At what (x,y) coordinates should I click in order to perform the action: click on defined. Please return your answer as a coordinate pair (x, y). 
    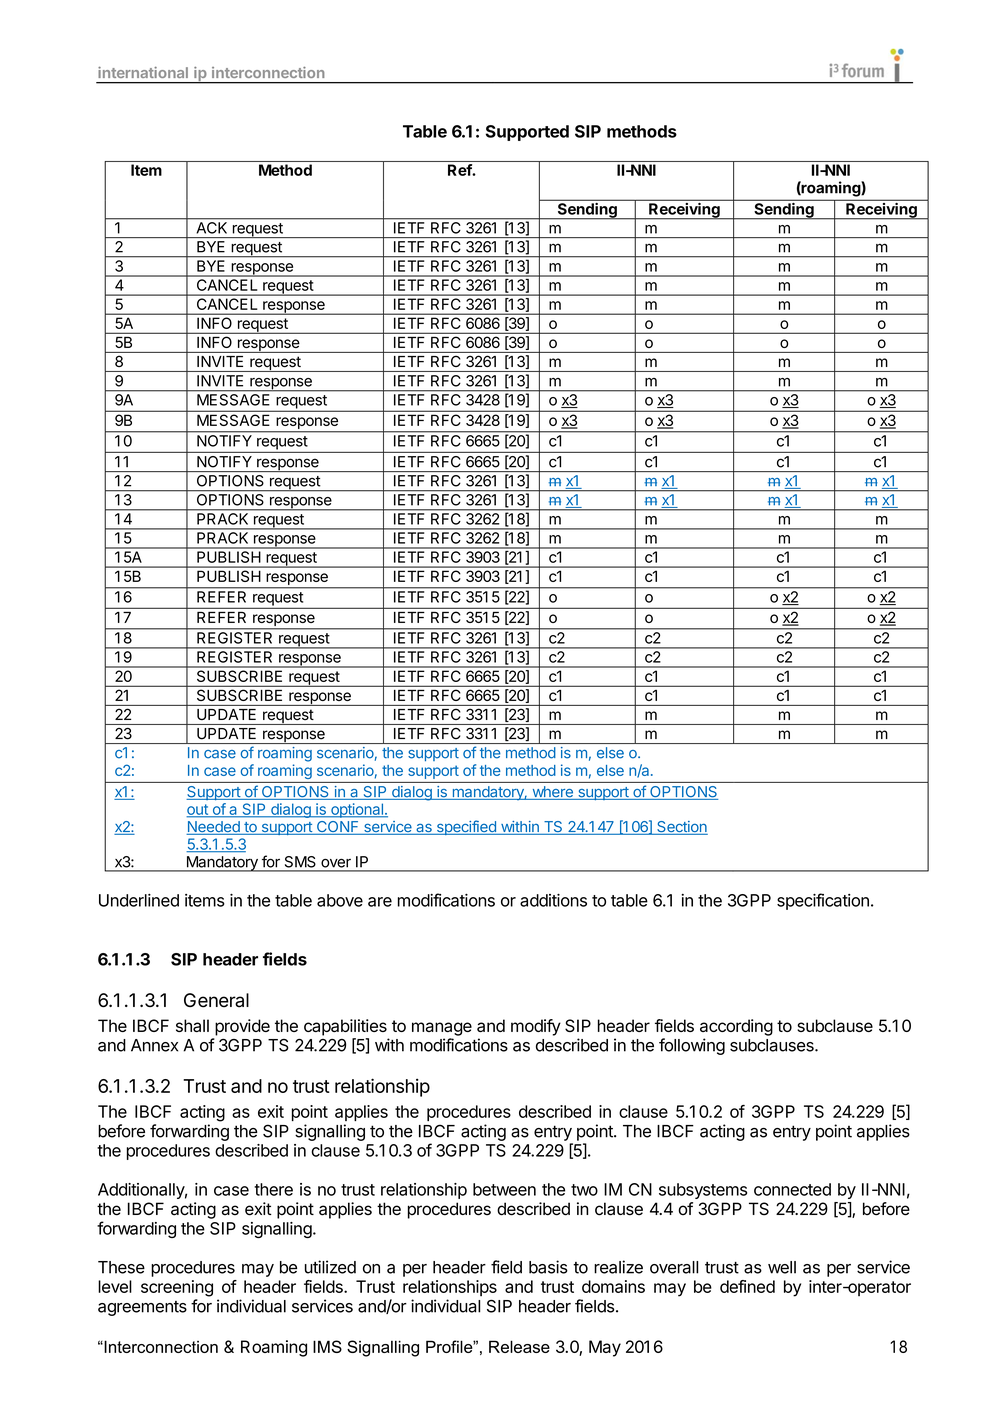
    Looking at the image, I should click on (747, 1286).
